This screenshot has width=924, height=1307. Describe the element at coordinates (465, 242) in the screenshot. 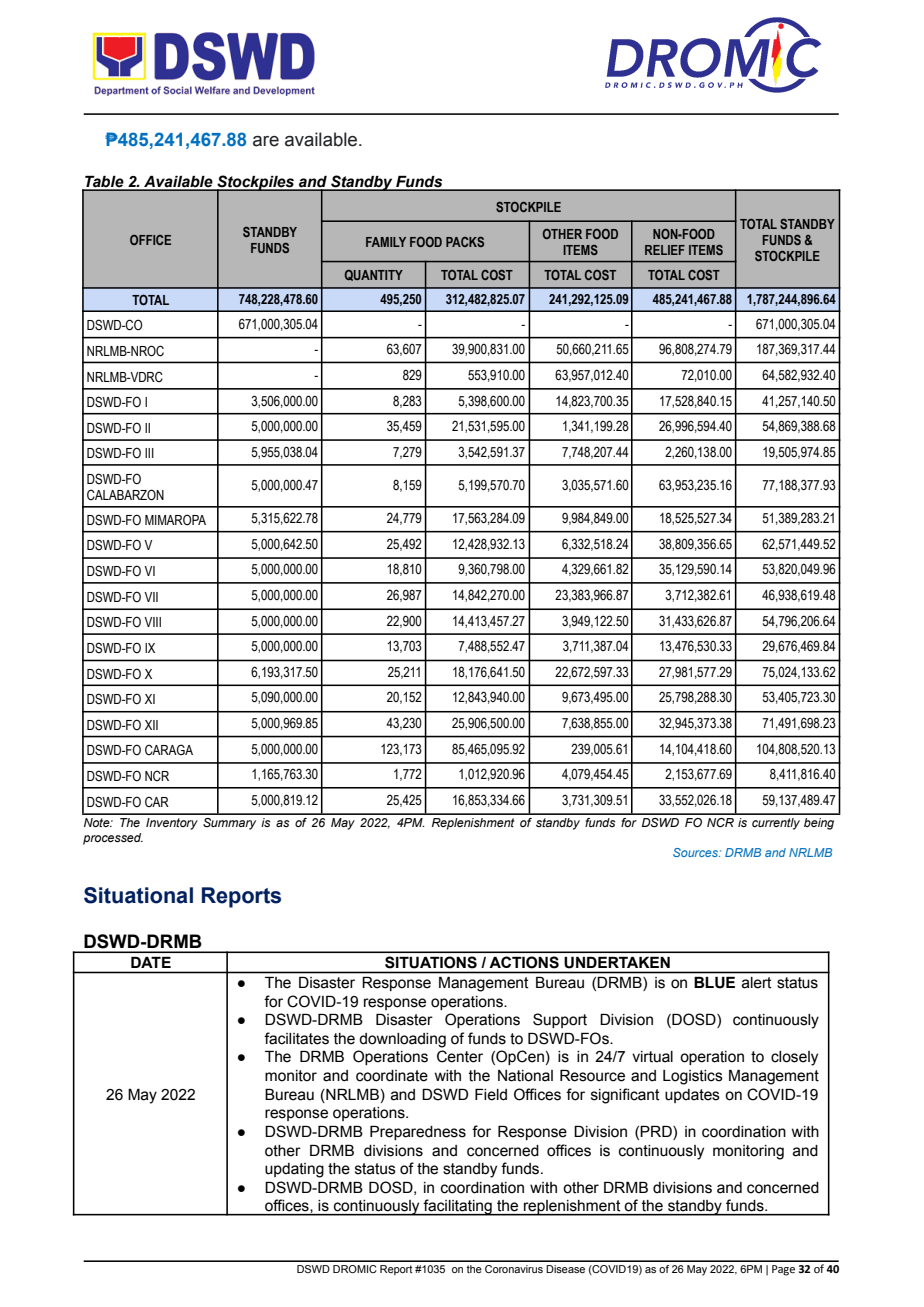

I see `PACKS` at that location.
